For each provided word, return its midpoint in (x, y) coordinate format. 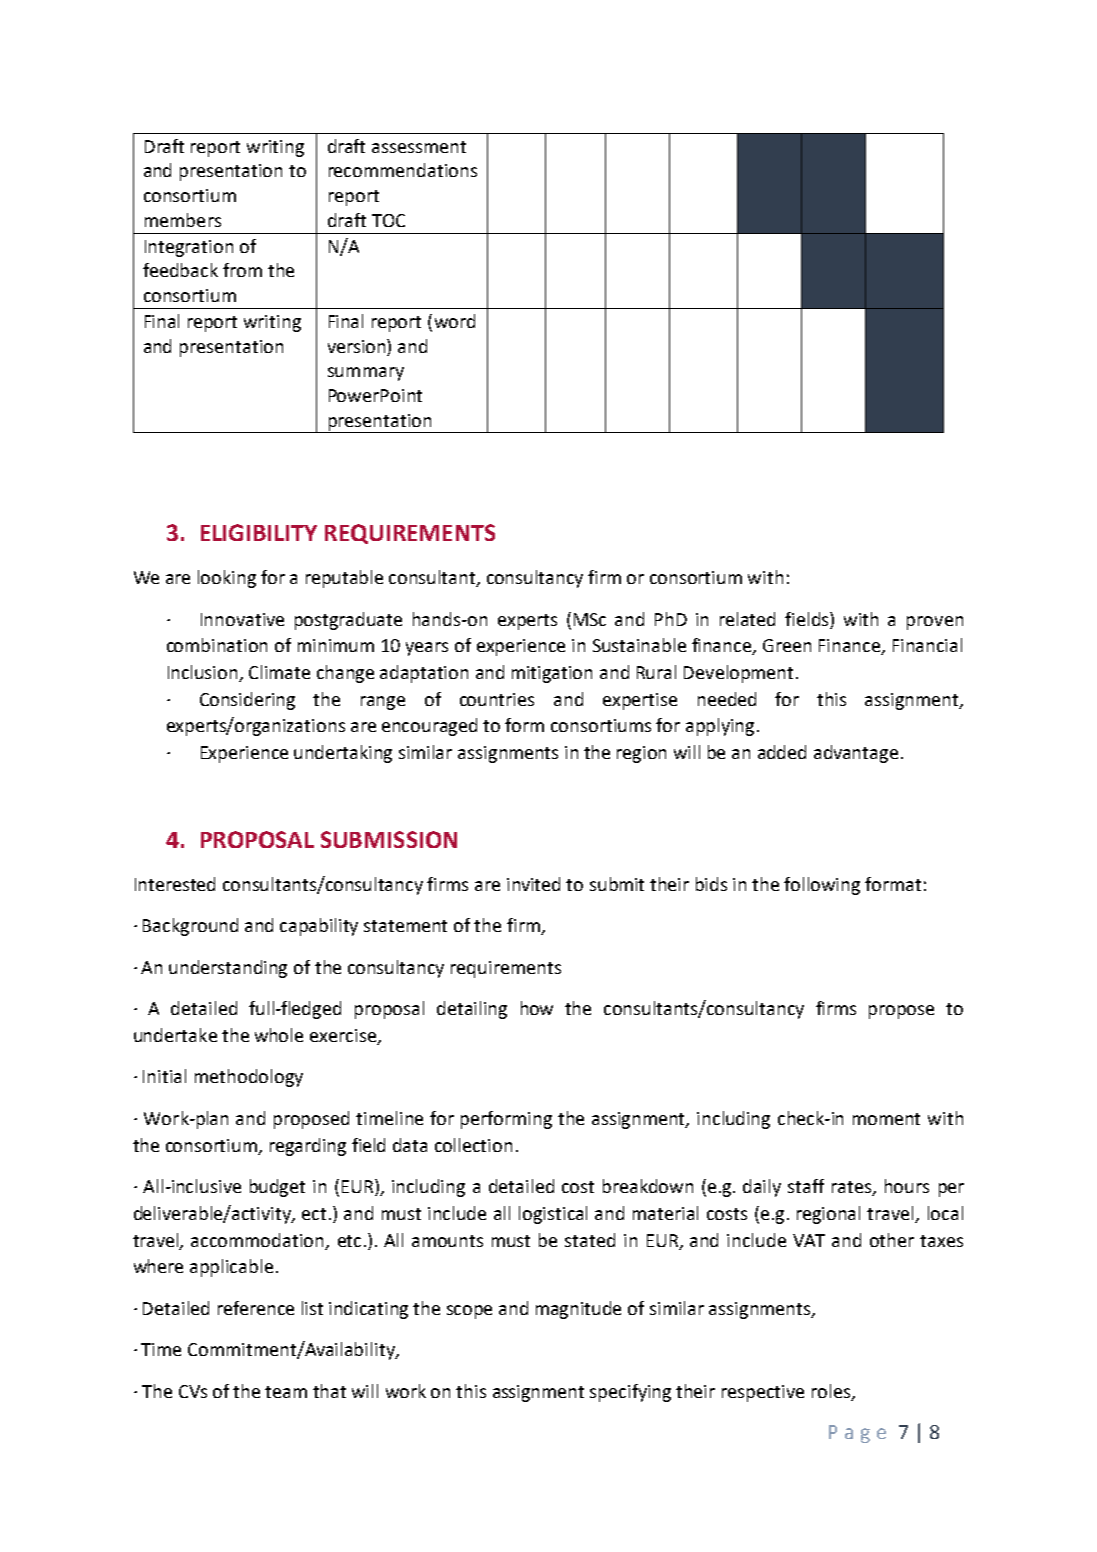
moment (886, 1119)
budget (277, 1188)
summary (366, 374)
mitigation (552, 674)
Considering (247, 701)
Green (787, 645)
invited (533, 884)
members (183, 220)
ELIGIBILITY (259, 532)
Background (190, 927)
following (822, 886)
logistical (553, 1215)
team (286, 1392)
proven (935, 623)
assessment (419, 147)
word (455, 321)
